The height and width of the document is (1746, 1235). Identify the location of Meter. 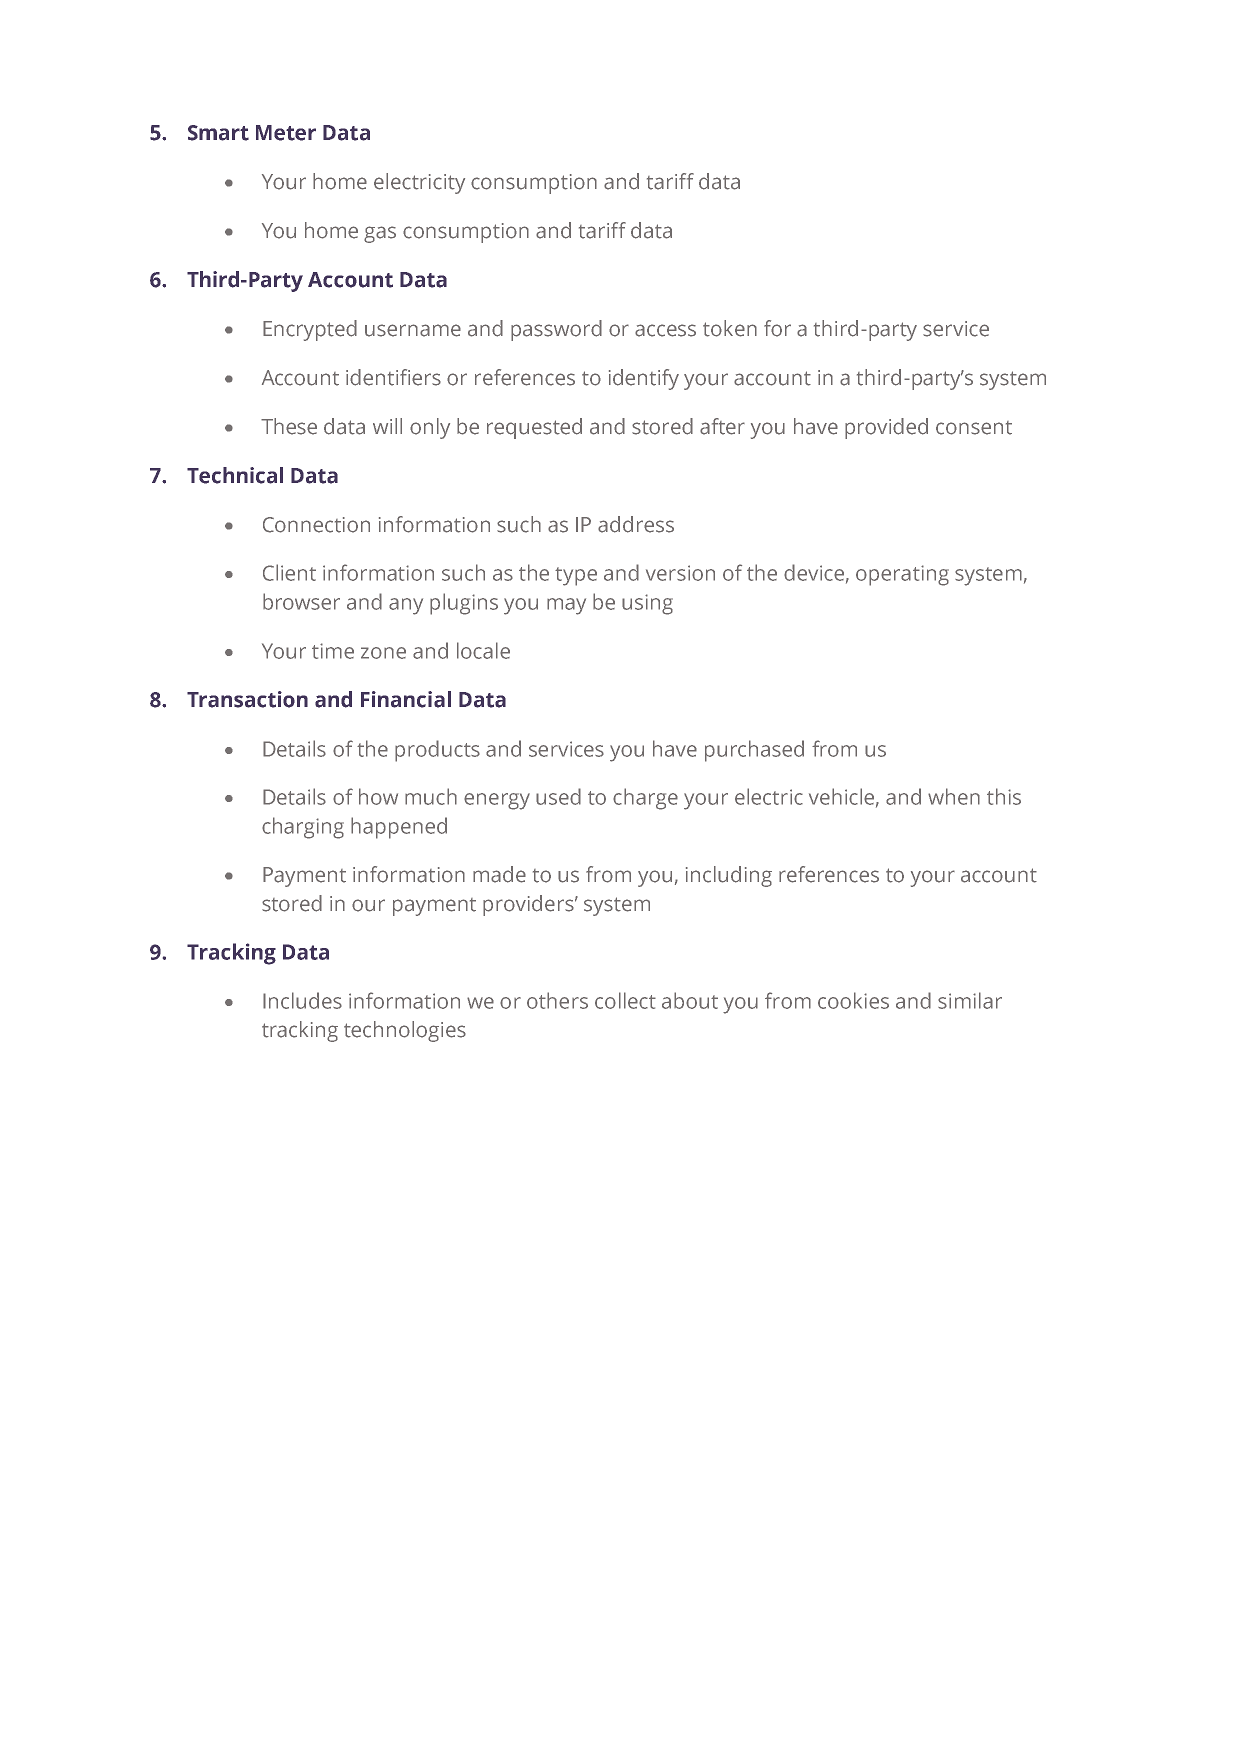
(286, 133).
